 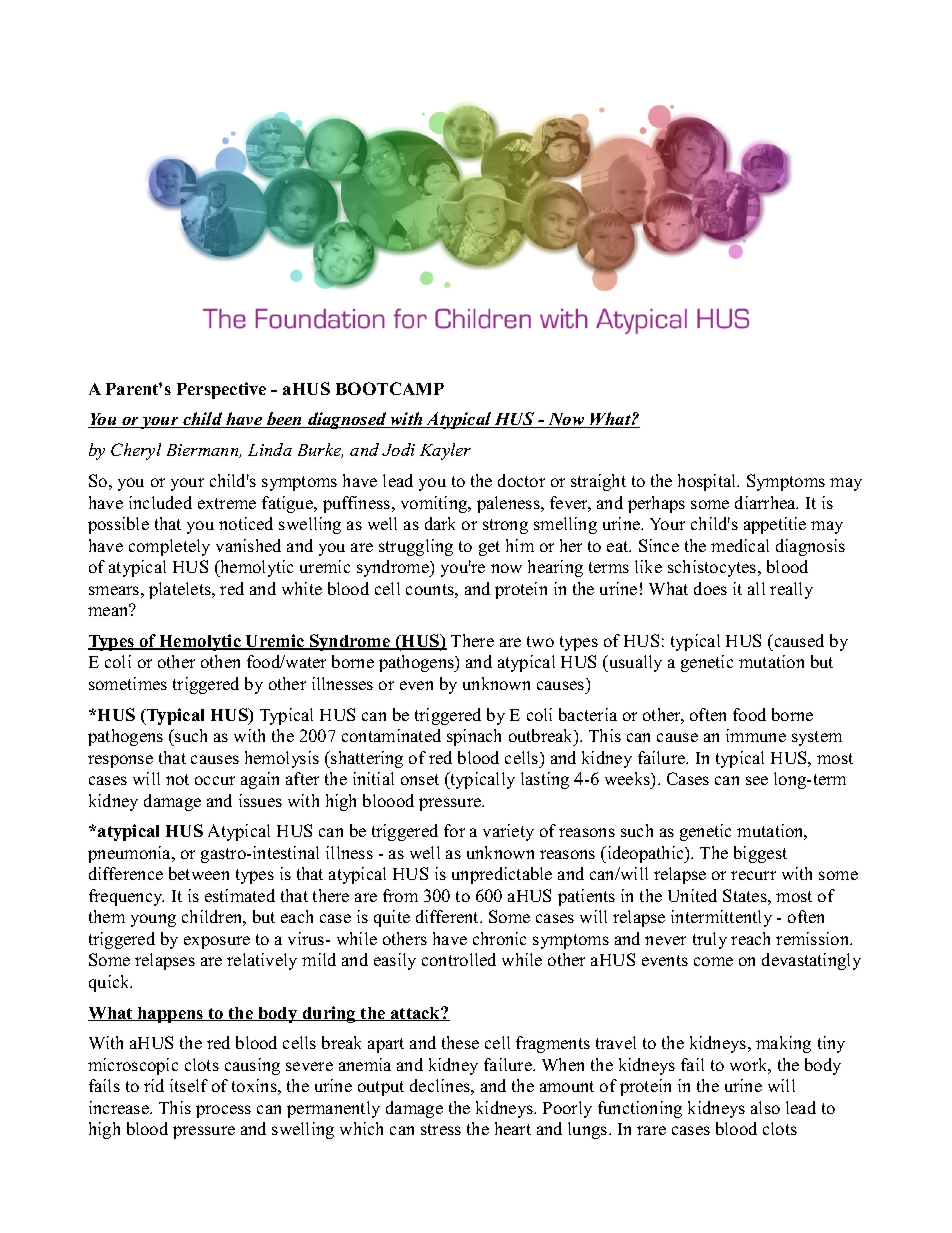 What do you see at coordinates (221, 390) in the screenshot?
I see `Perspective` at bounding box center [221, 390].
